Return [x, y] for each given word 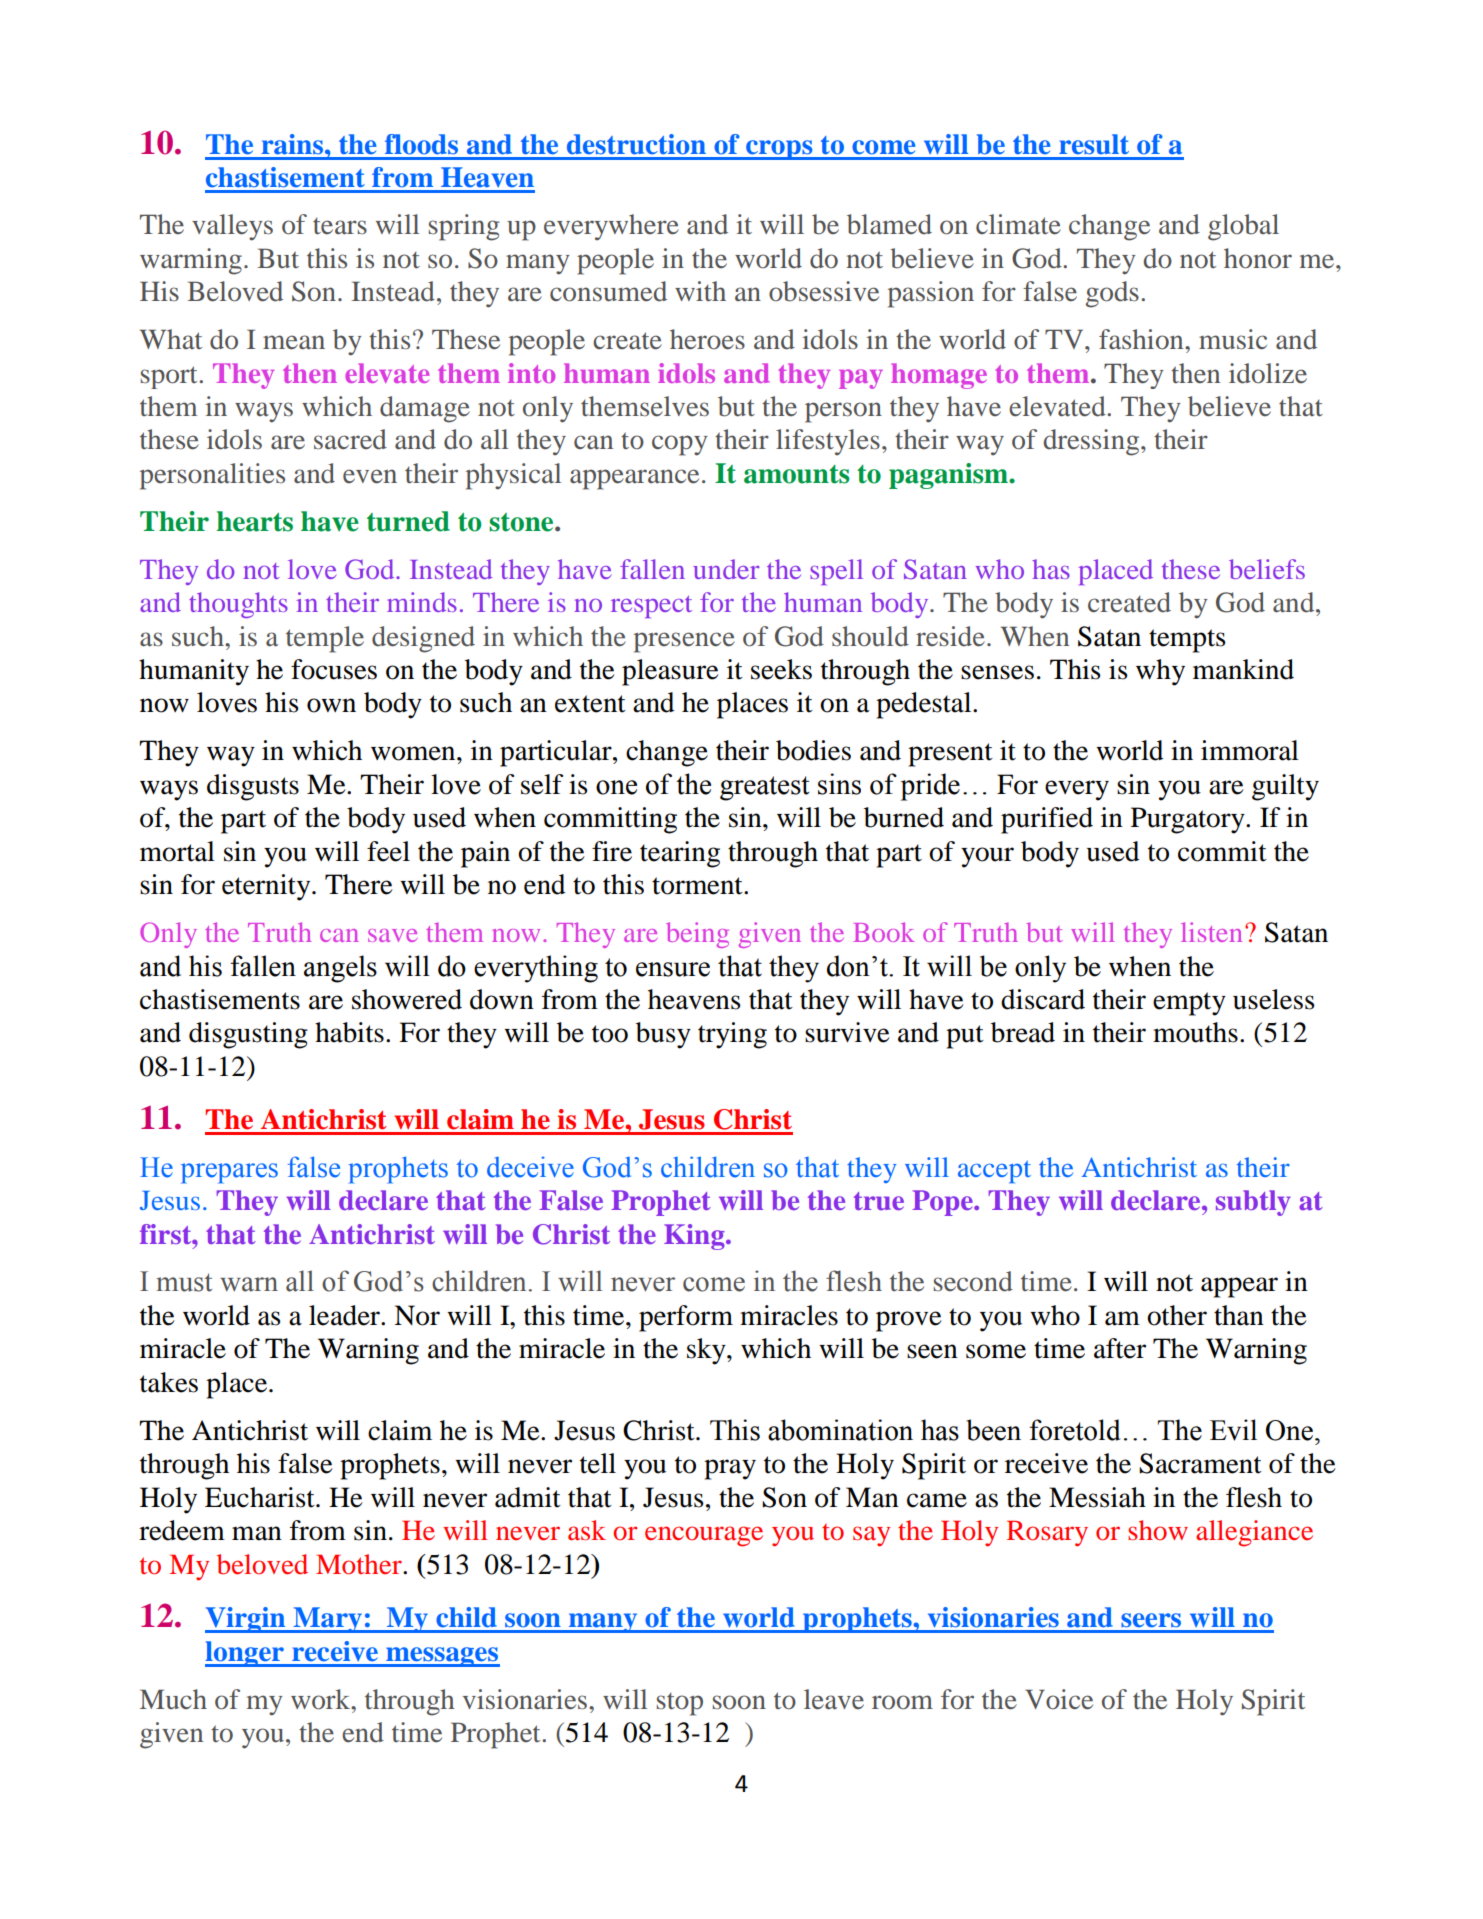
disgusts [253, 787]
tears [340, 226]
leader [345, 1315]
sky [707, 1351]
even [370, 476]
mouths [1195, 1032]
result [1094, 144]
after [1120, 1348]
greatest [765, 788]
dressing [1093, 442]
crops [779, 150]
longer [245, 1654]
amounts [797, 474]
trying [732, 1035]
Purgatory [1189, 820]
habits [349, 1032]
